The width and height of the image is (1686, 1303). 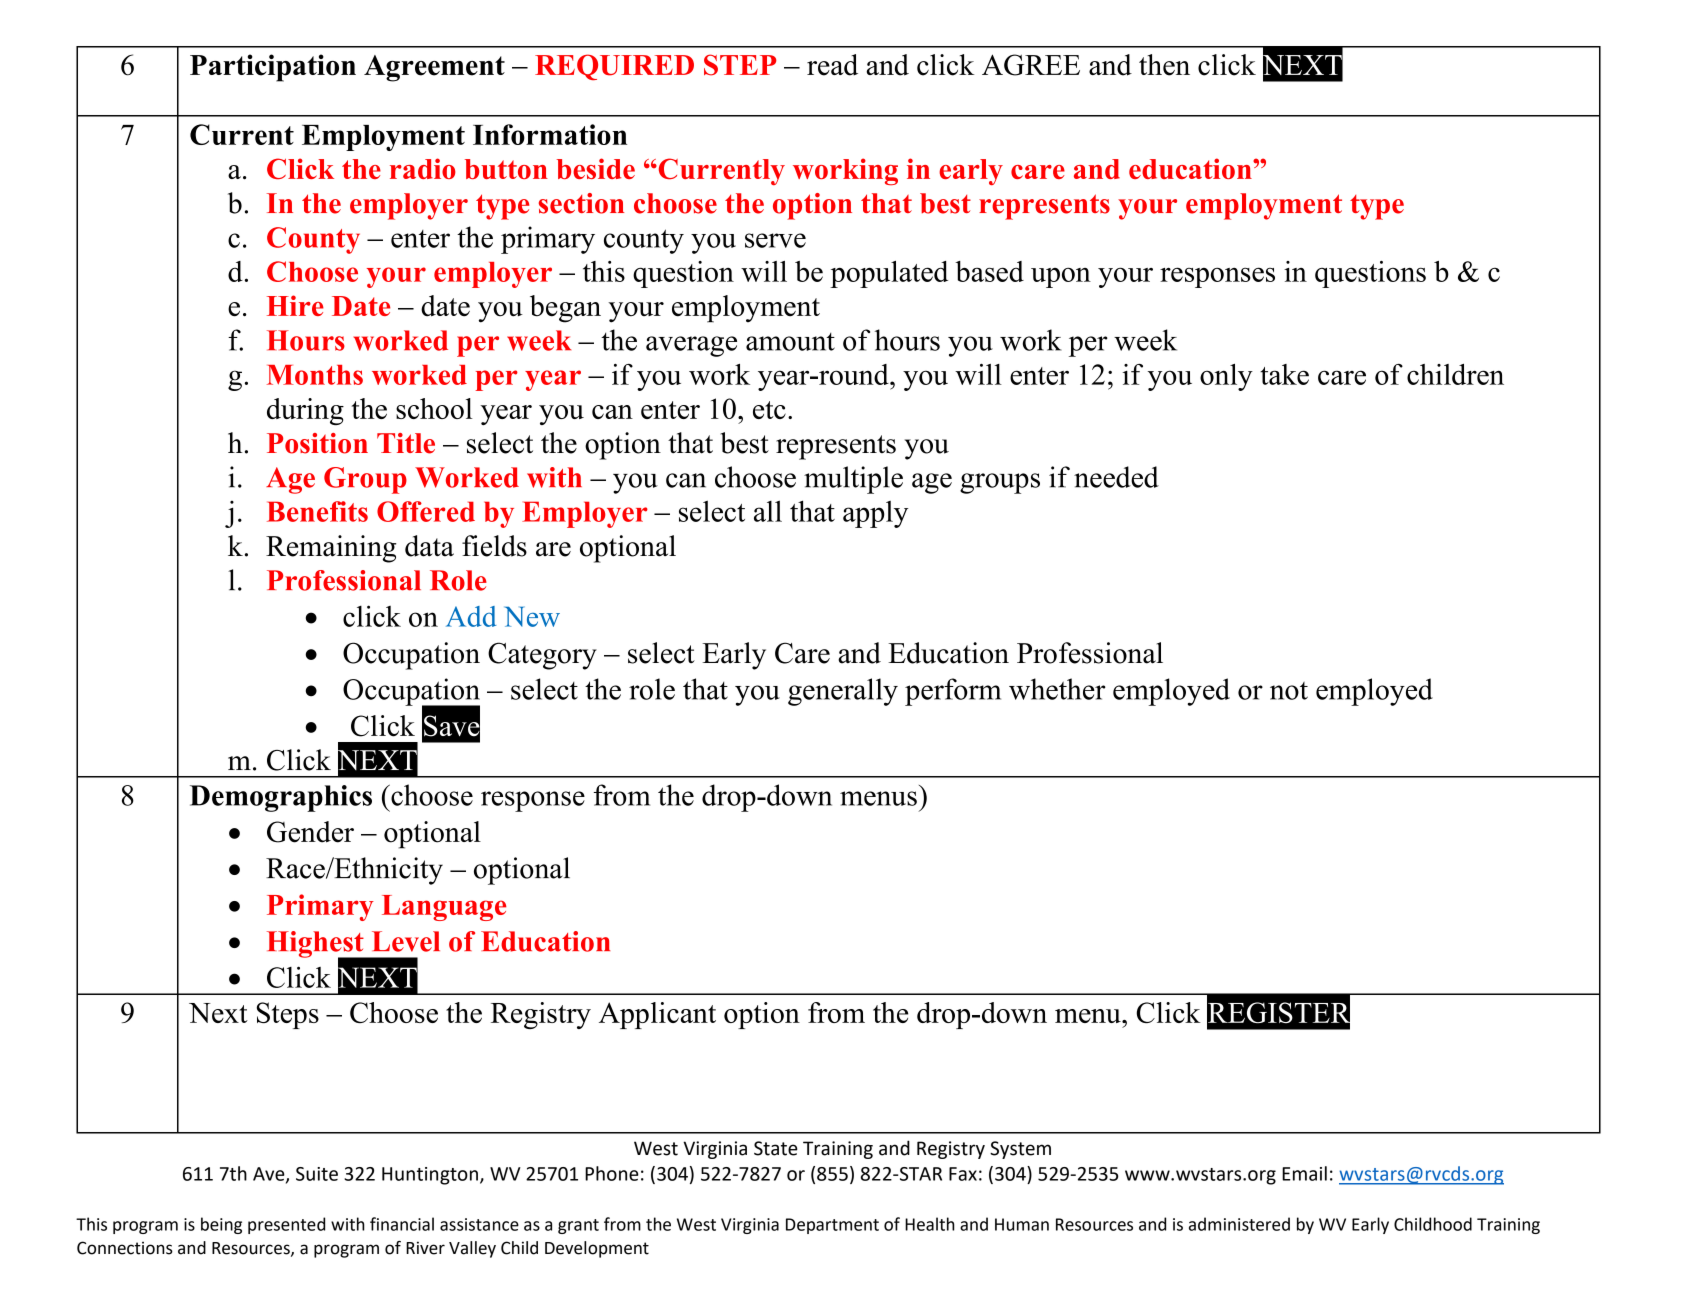 I want to click on Participation, so click(x=273, y=68).
